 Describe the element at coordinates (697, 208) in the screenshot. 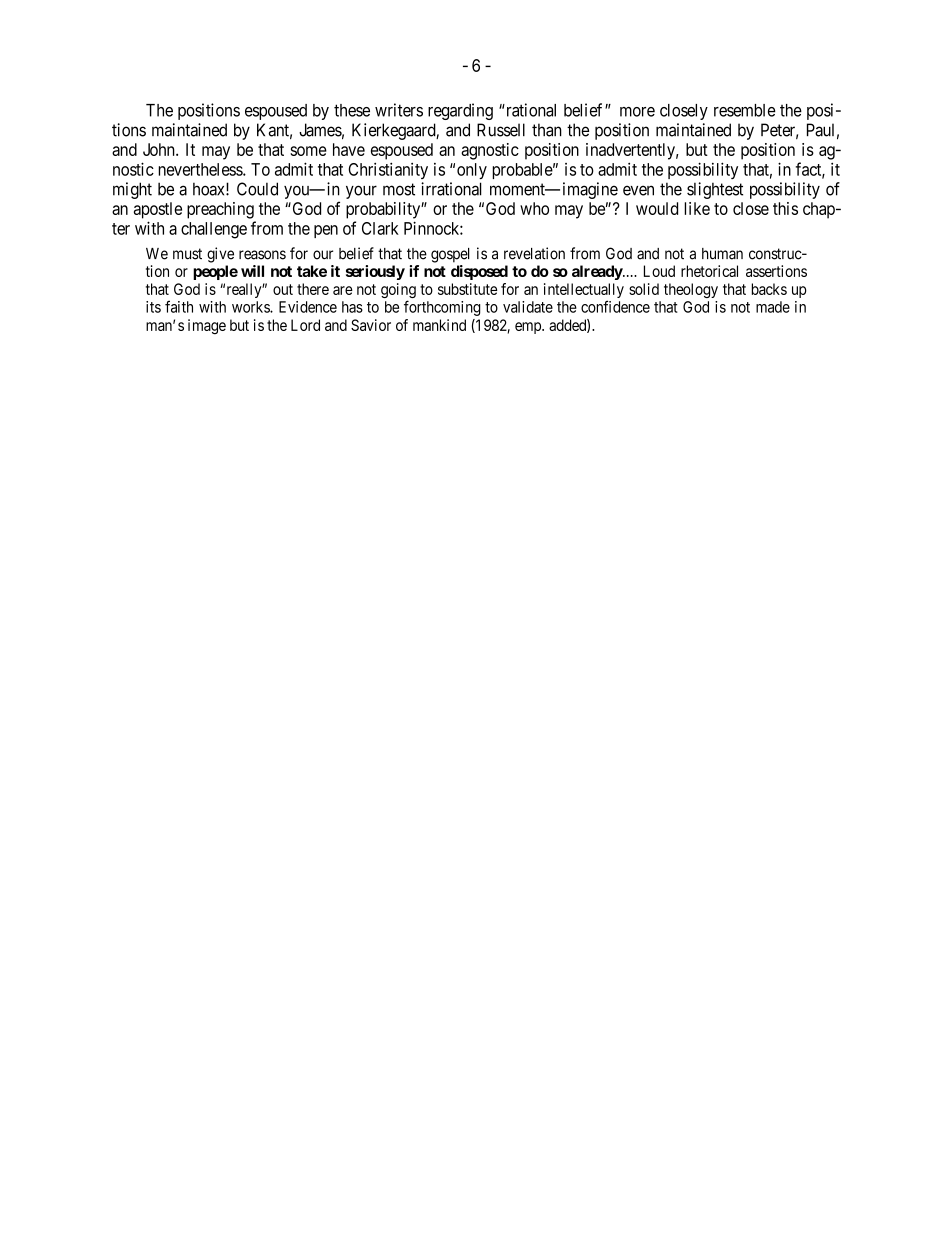

I see `like` at that location.
